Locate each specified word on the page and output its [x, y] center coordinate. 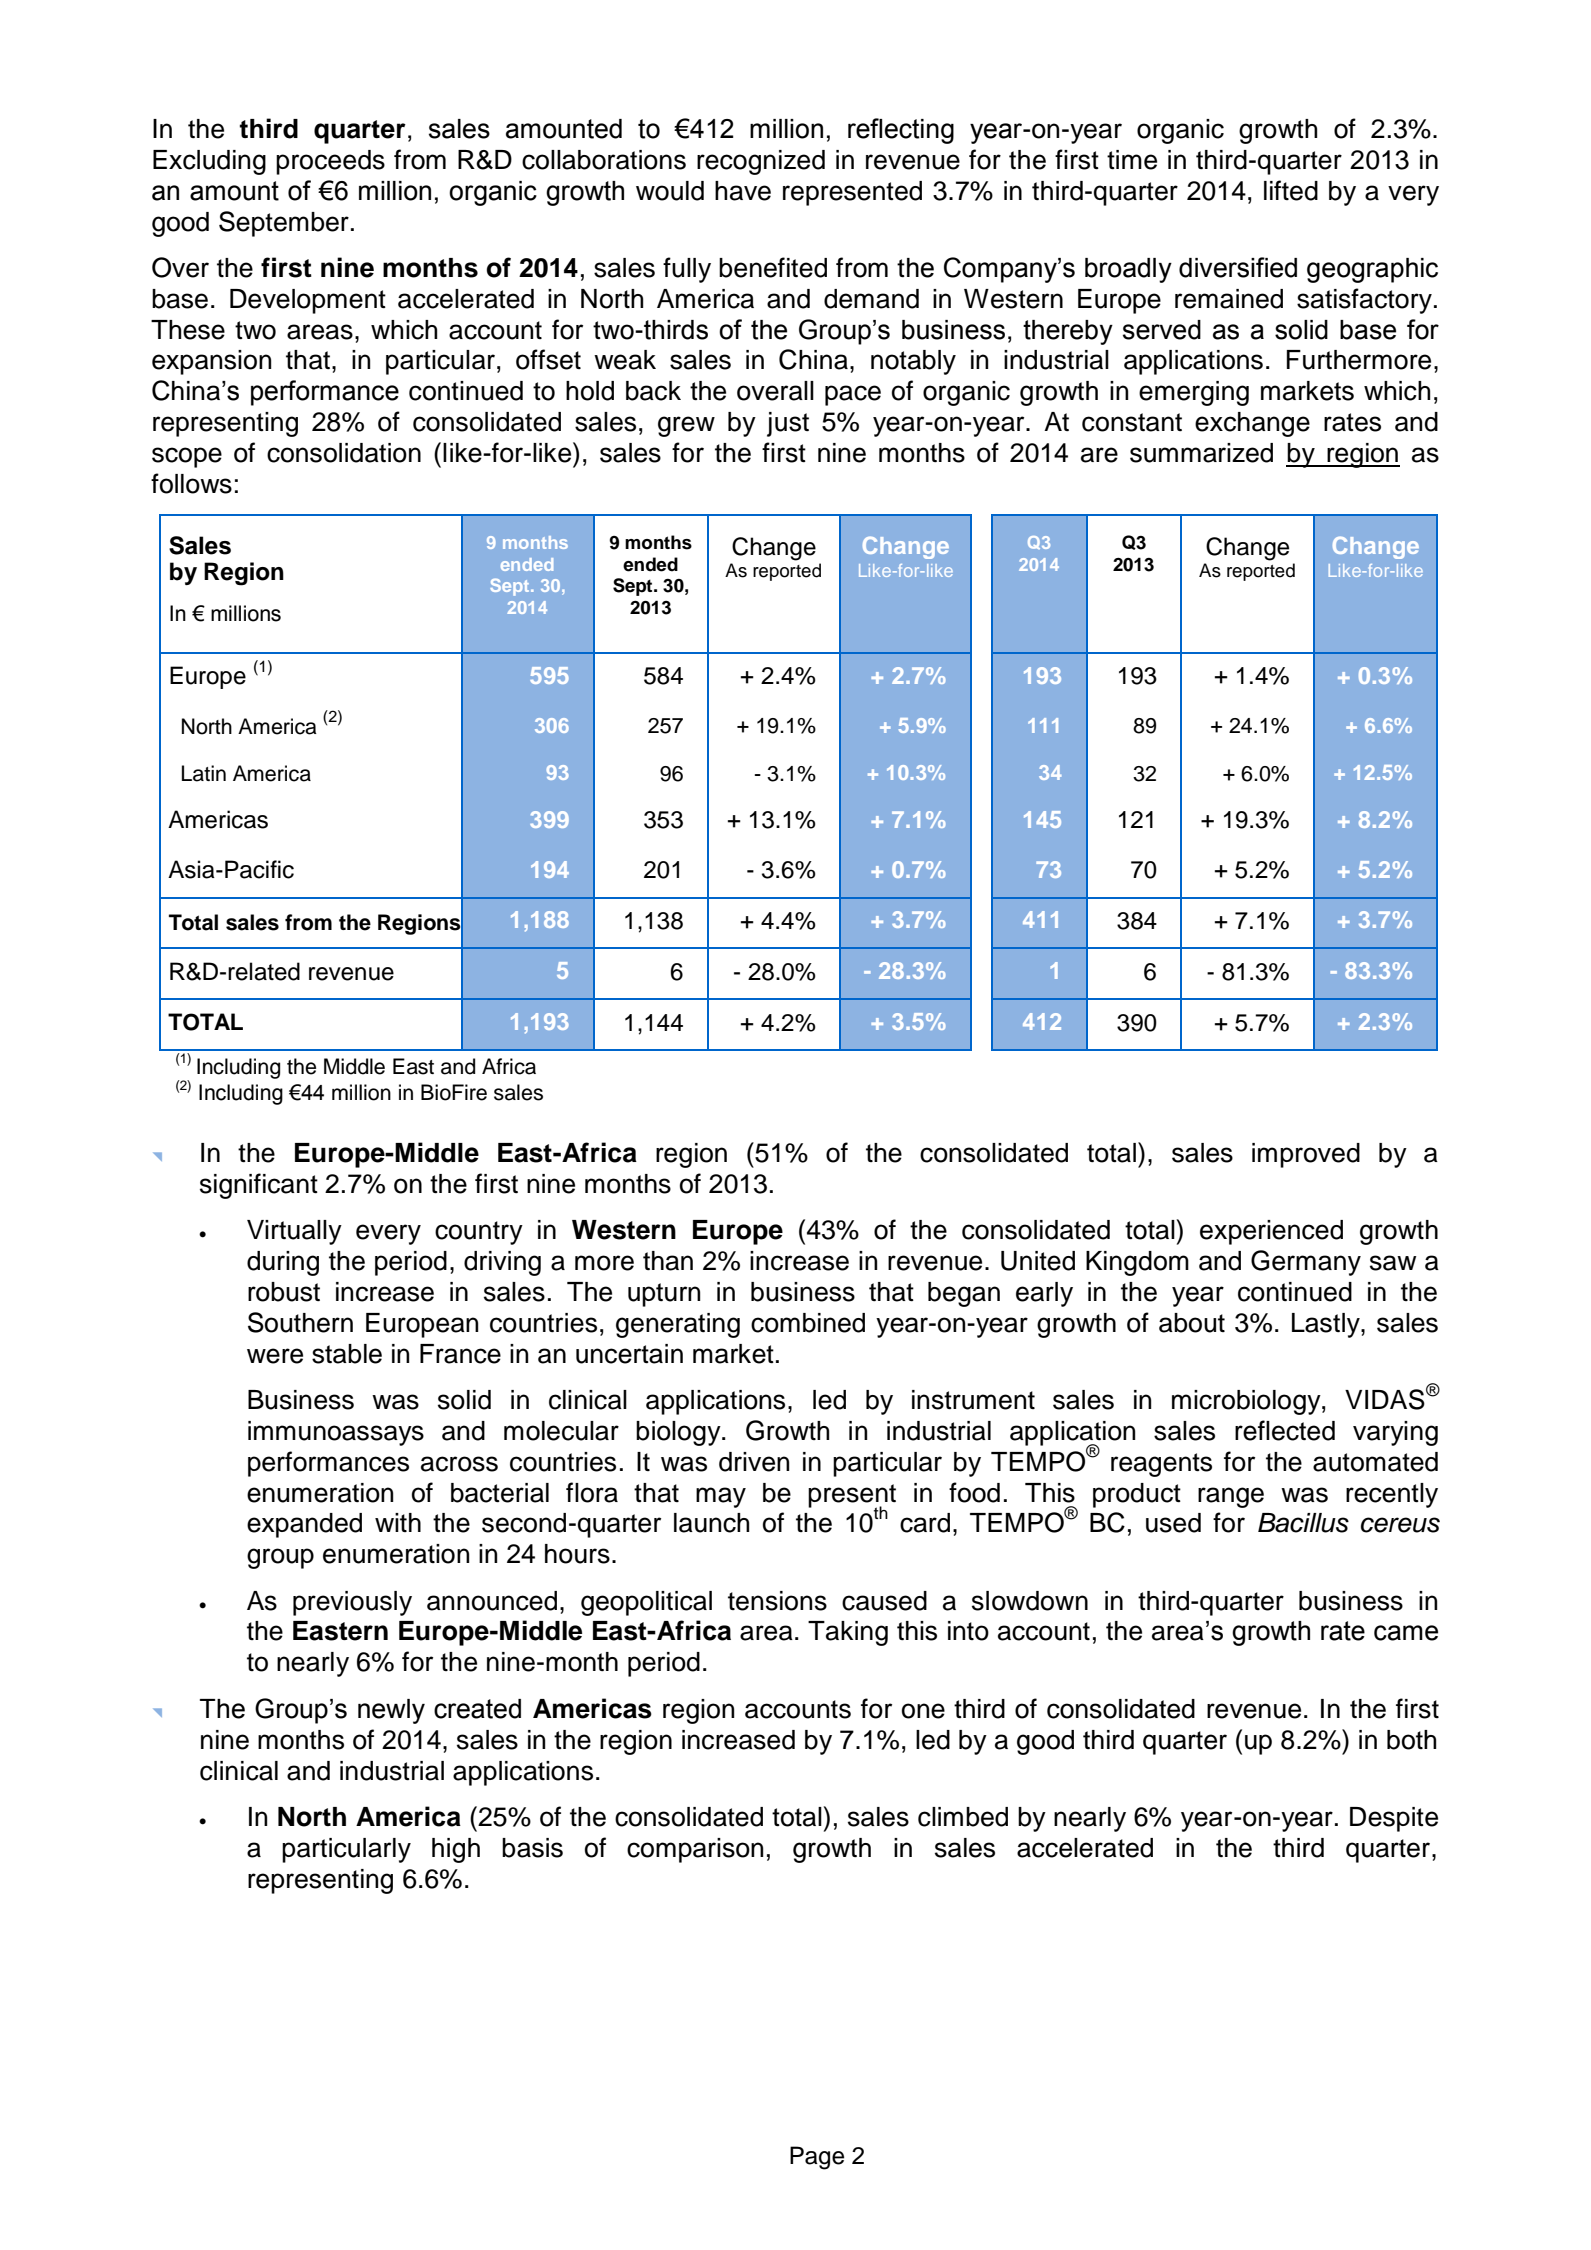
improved [1306, 1155]
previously [352, 1603]
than [668, 1261]
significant [259, 1186]
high [456, 1850]
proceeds [330, 162]
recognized [761, 162]
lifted [1291, 190]
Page [817, 2158]
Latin [204, 773]
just [788, 424]
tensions [777, 1601]
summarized [1201, 453]
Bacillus [1303, 1523]
